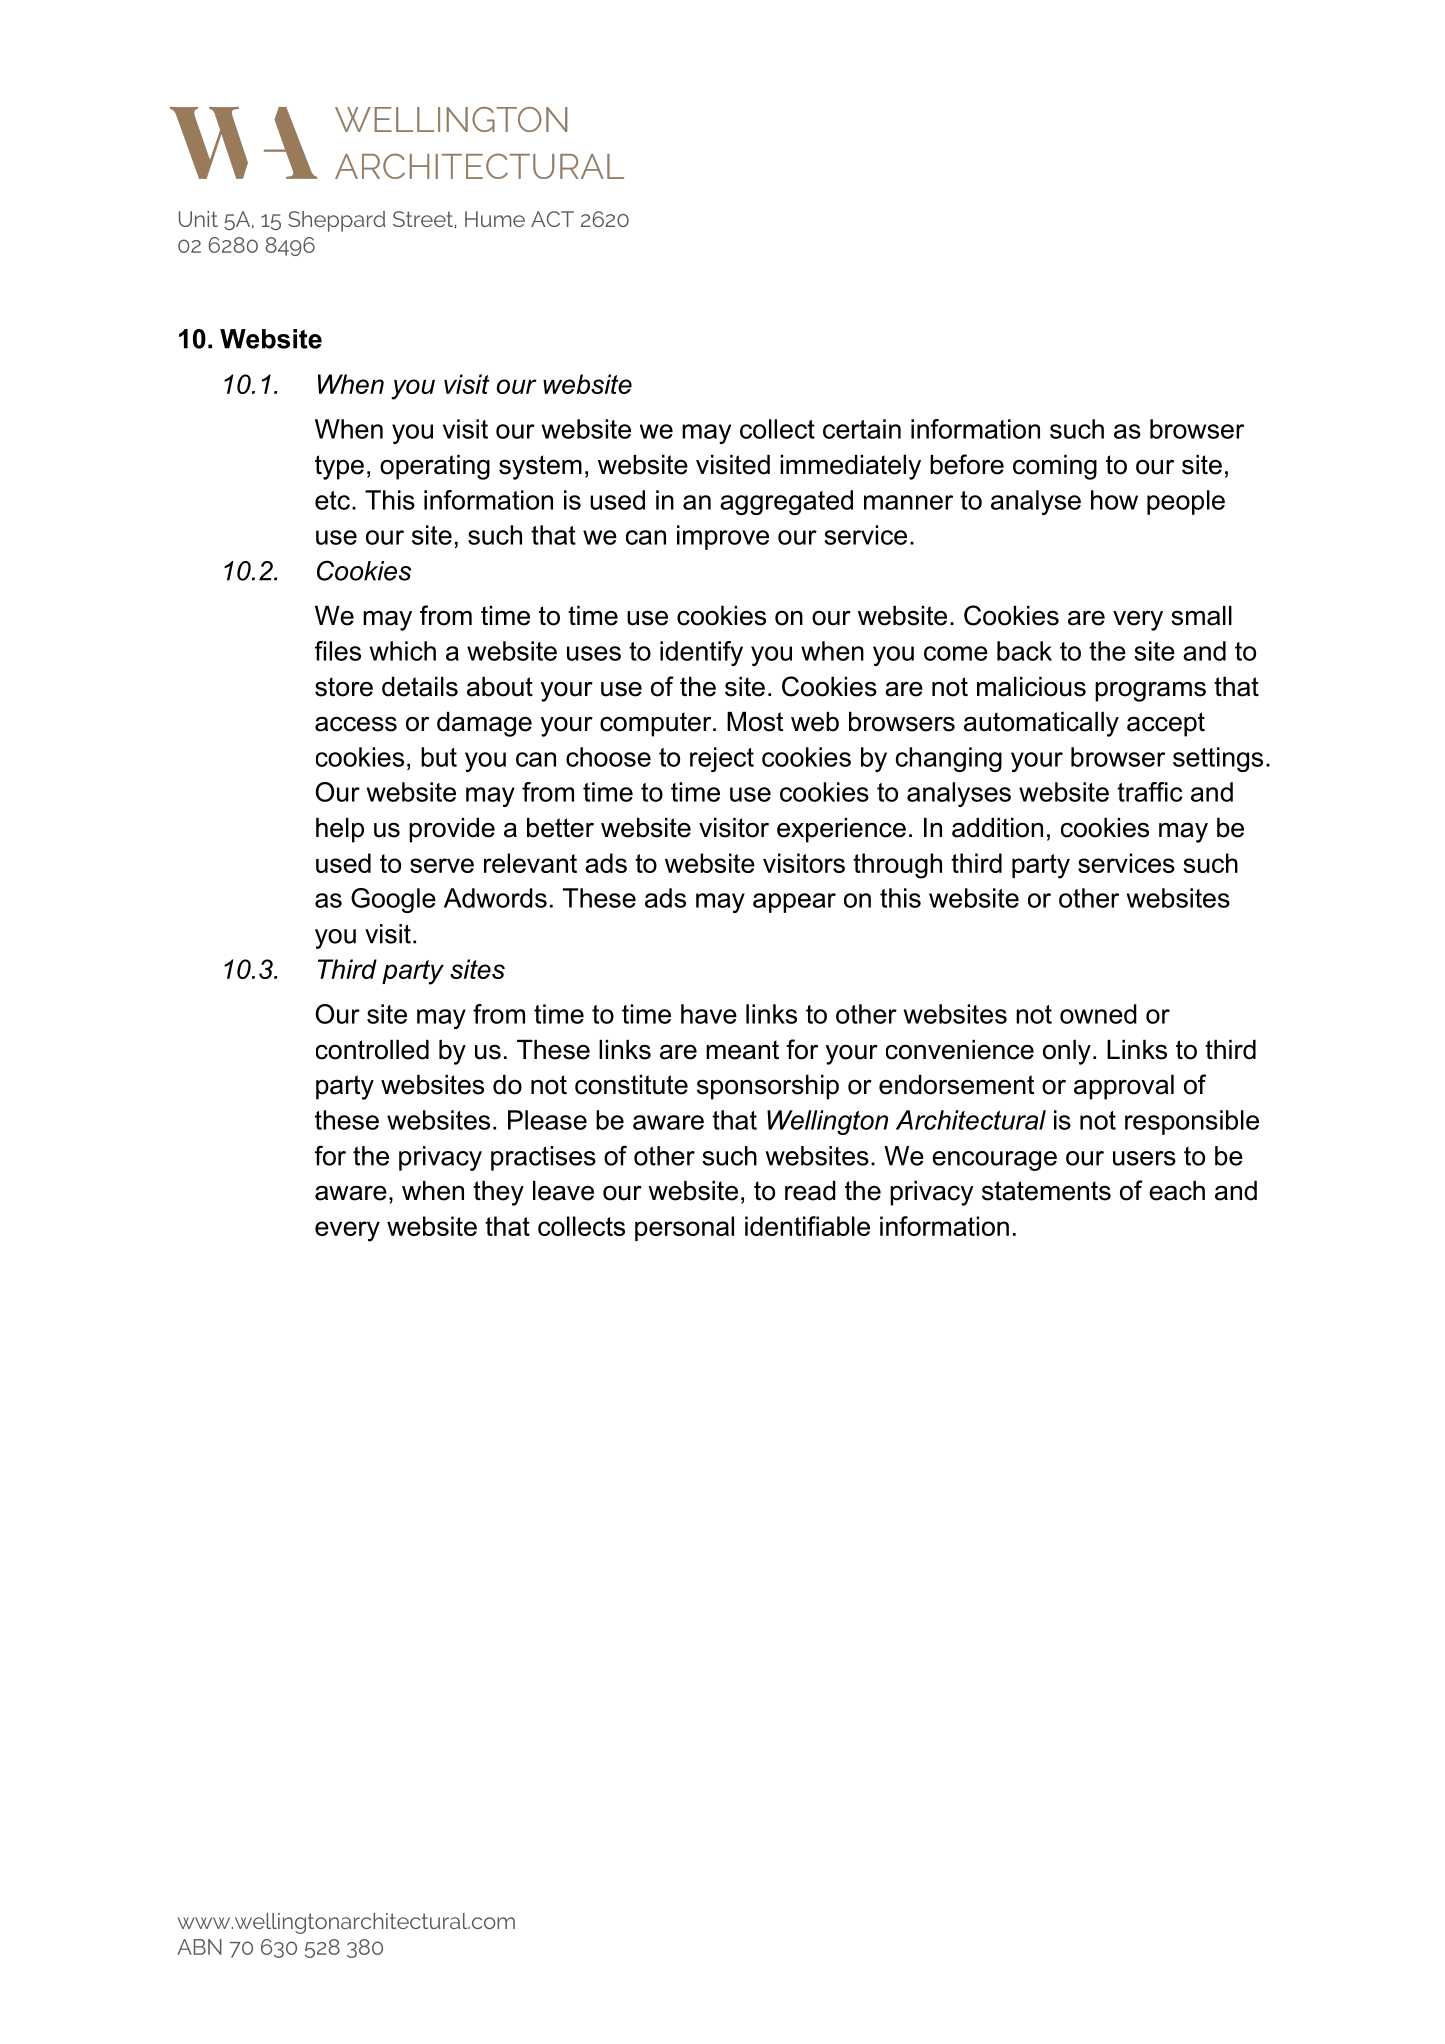  What do you see at coordinates (495, 219) in the screenshot?
I see `Hume` at bounding box center [495, 219].
